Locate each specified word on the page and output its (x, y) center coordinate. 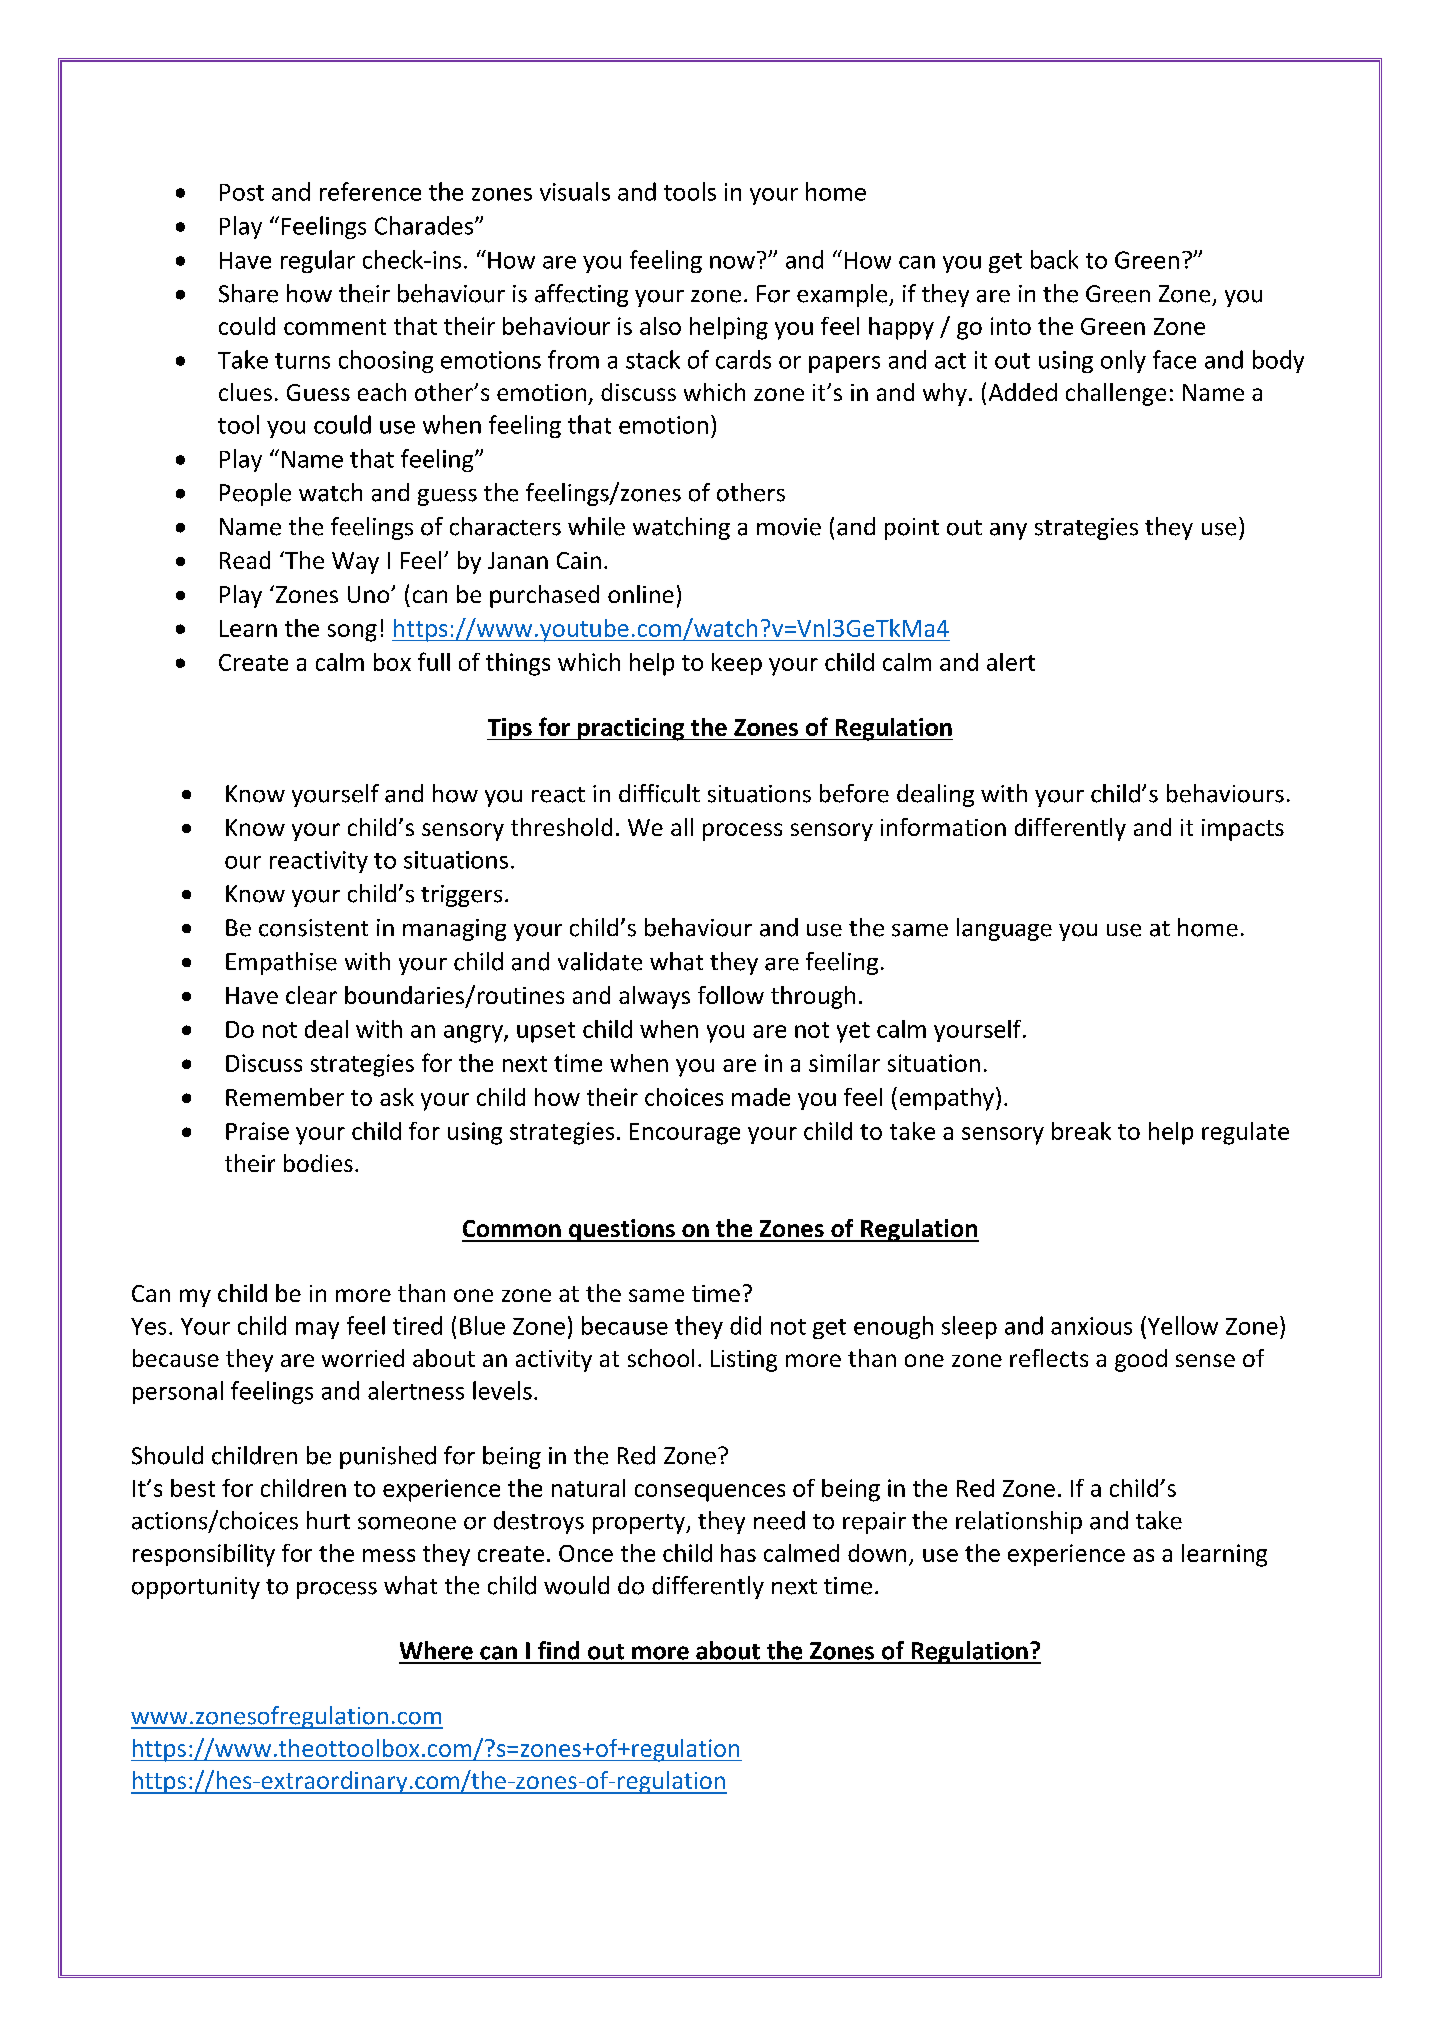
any (1008, 531)
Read (245, 560)
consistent (313, 928)
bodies (318, 1163)
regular (318, 261)
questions (622, 1230)
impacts (1243, 830)
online (641, 594)
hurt (328, 1520)
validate (600, 961)
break (1081, 1131)
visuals (575, 191)
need (779, 1520)
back (1054, 259)
